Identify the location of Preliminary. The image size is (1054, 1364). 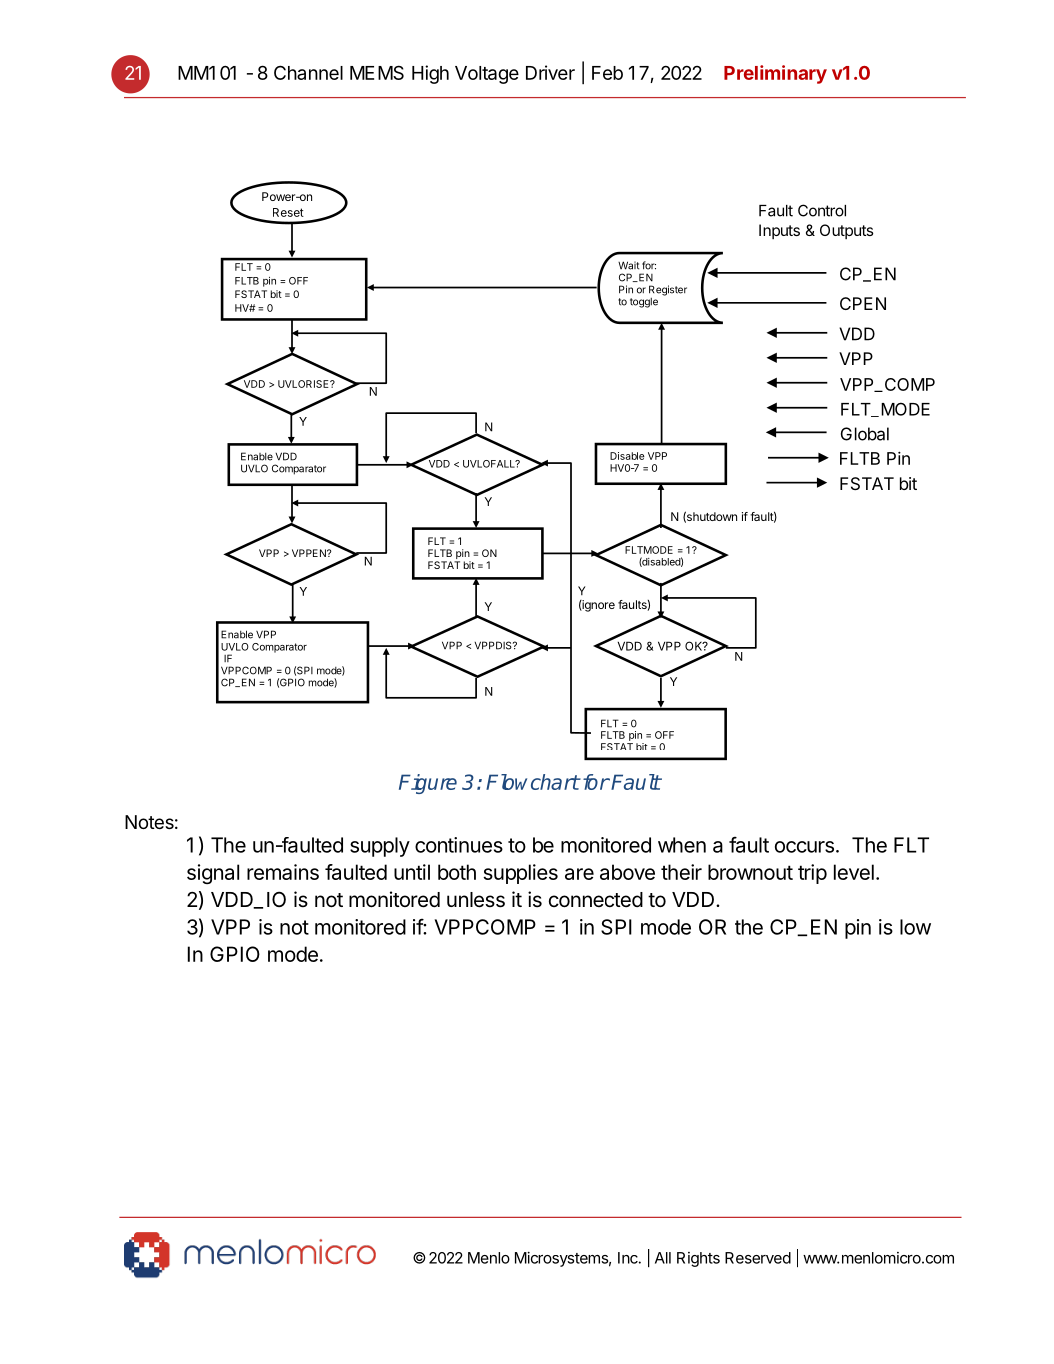
(775, 74).
